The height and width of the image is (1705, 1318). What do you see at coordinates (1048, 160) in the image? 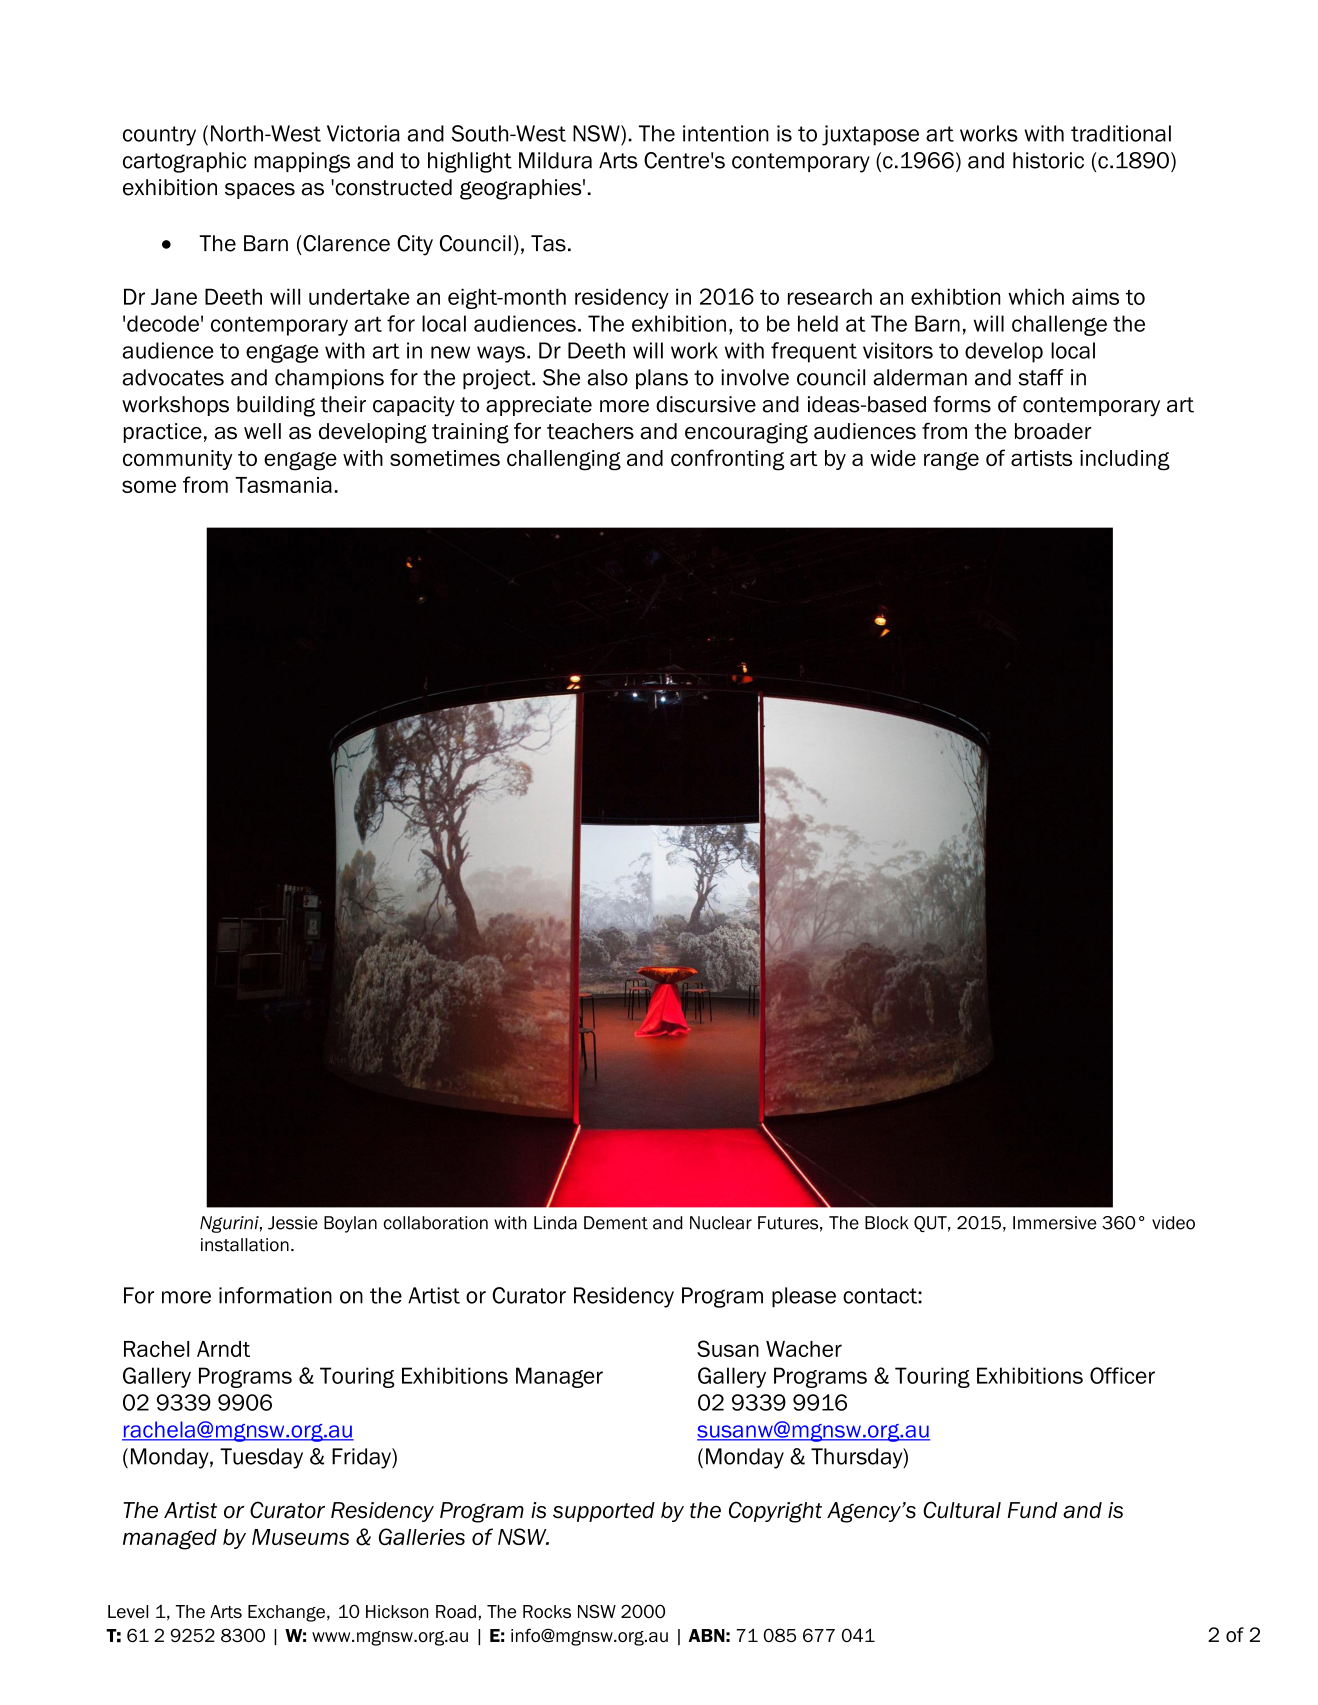
I see `historic` at bounding box center [1048, 160].
